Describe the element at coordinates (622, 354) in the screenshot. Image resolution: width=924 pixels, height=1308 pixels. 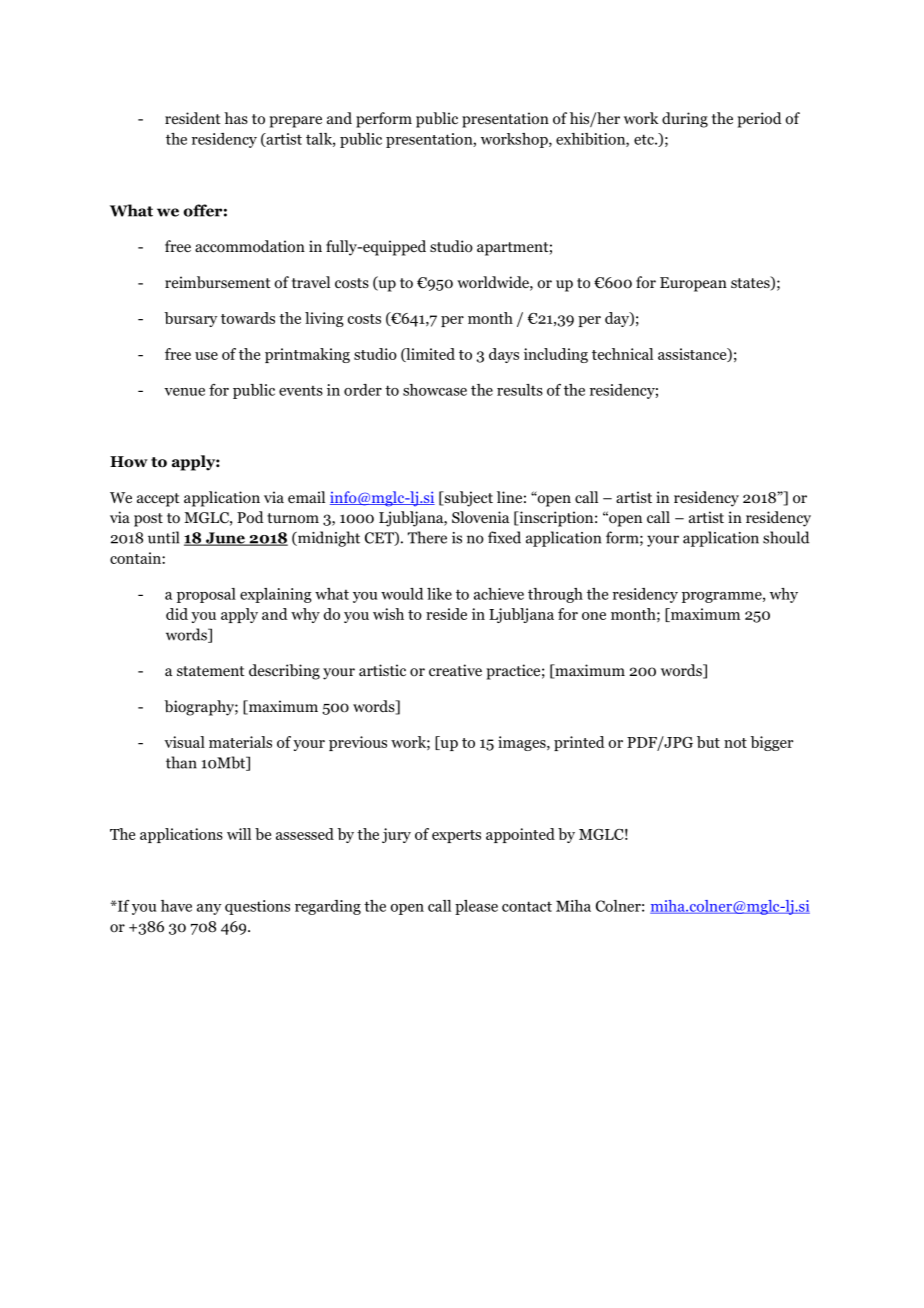
I see `technical` at that location.
